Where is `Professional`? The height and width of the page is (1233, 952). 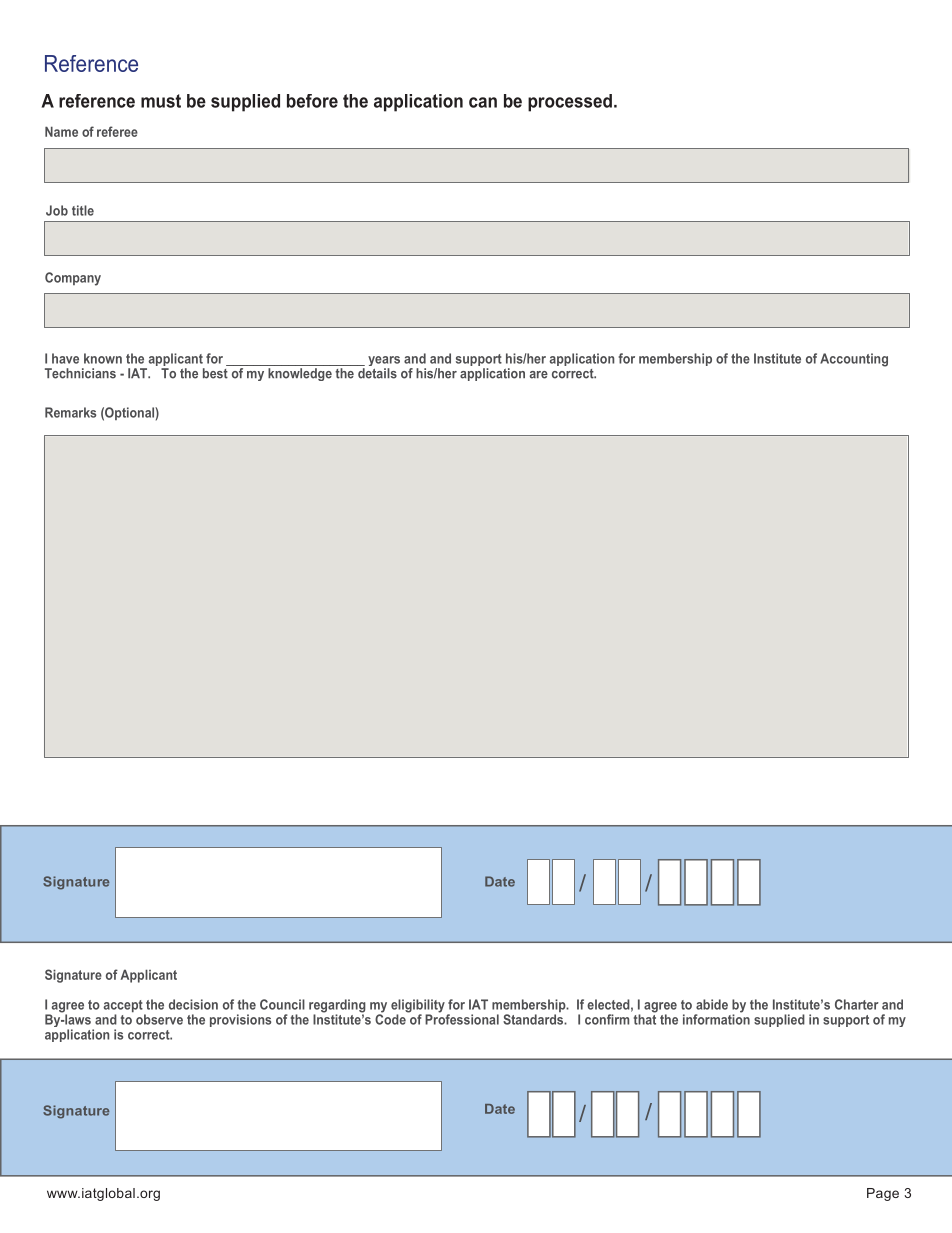
Professional is located at coordinates (462, 1018).
